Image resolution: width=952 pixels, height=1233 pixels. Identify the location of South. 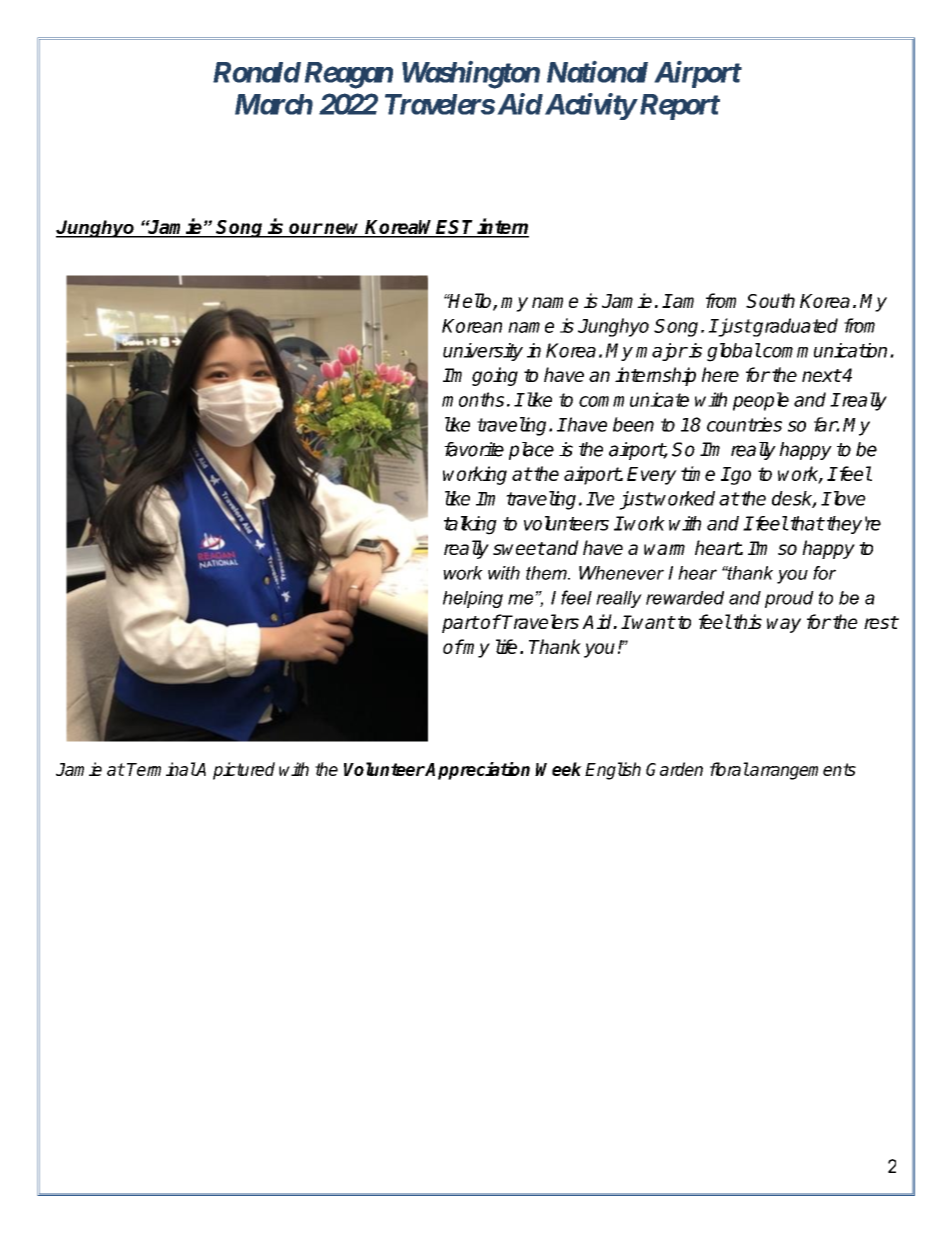
(770, 300).
